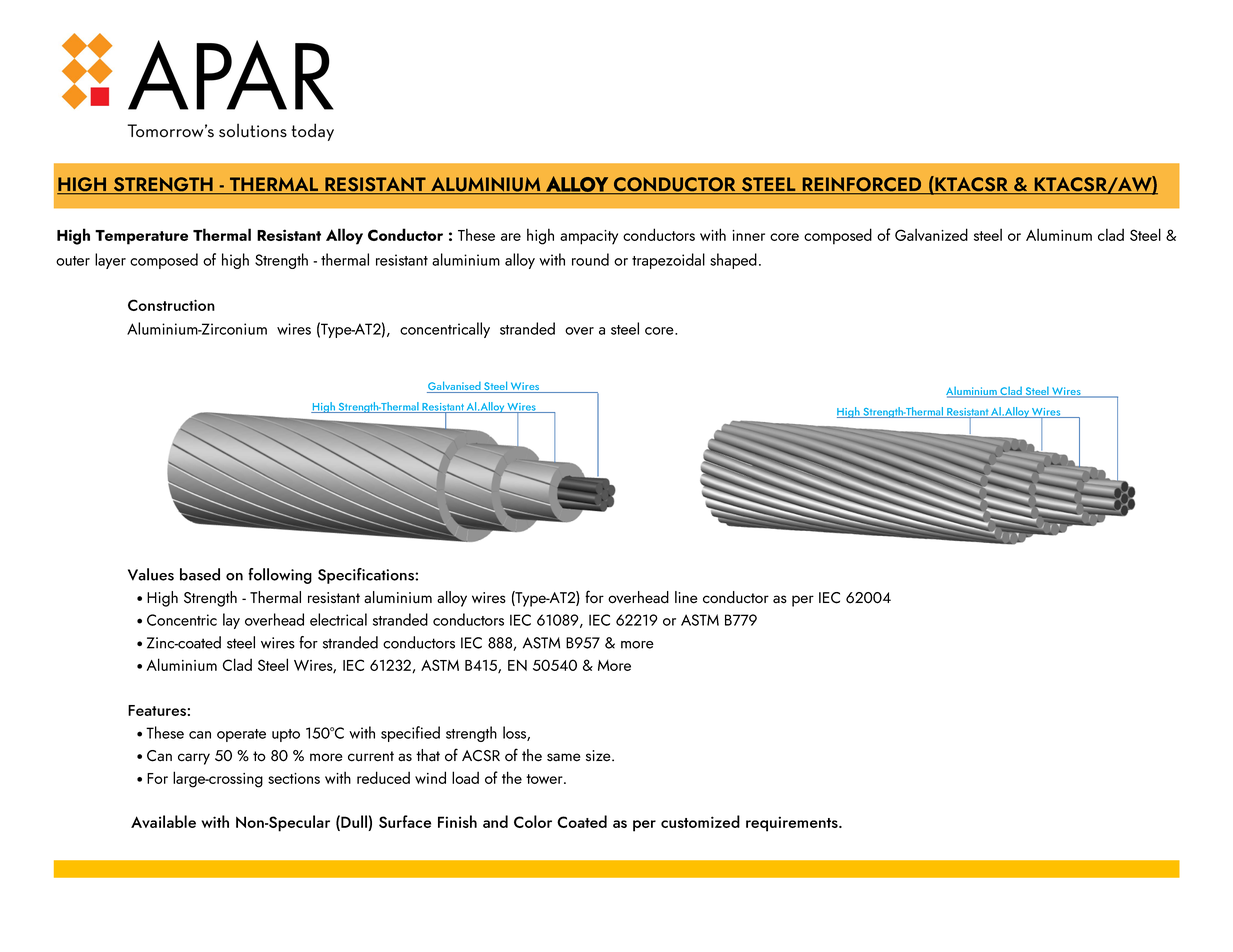  Describe the element at coordinates (171, 305) in the image. I see `Construction` at that location.
